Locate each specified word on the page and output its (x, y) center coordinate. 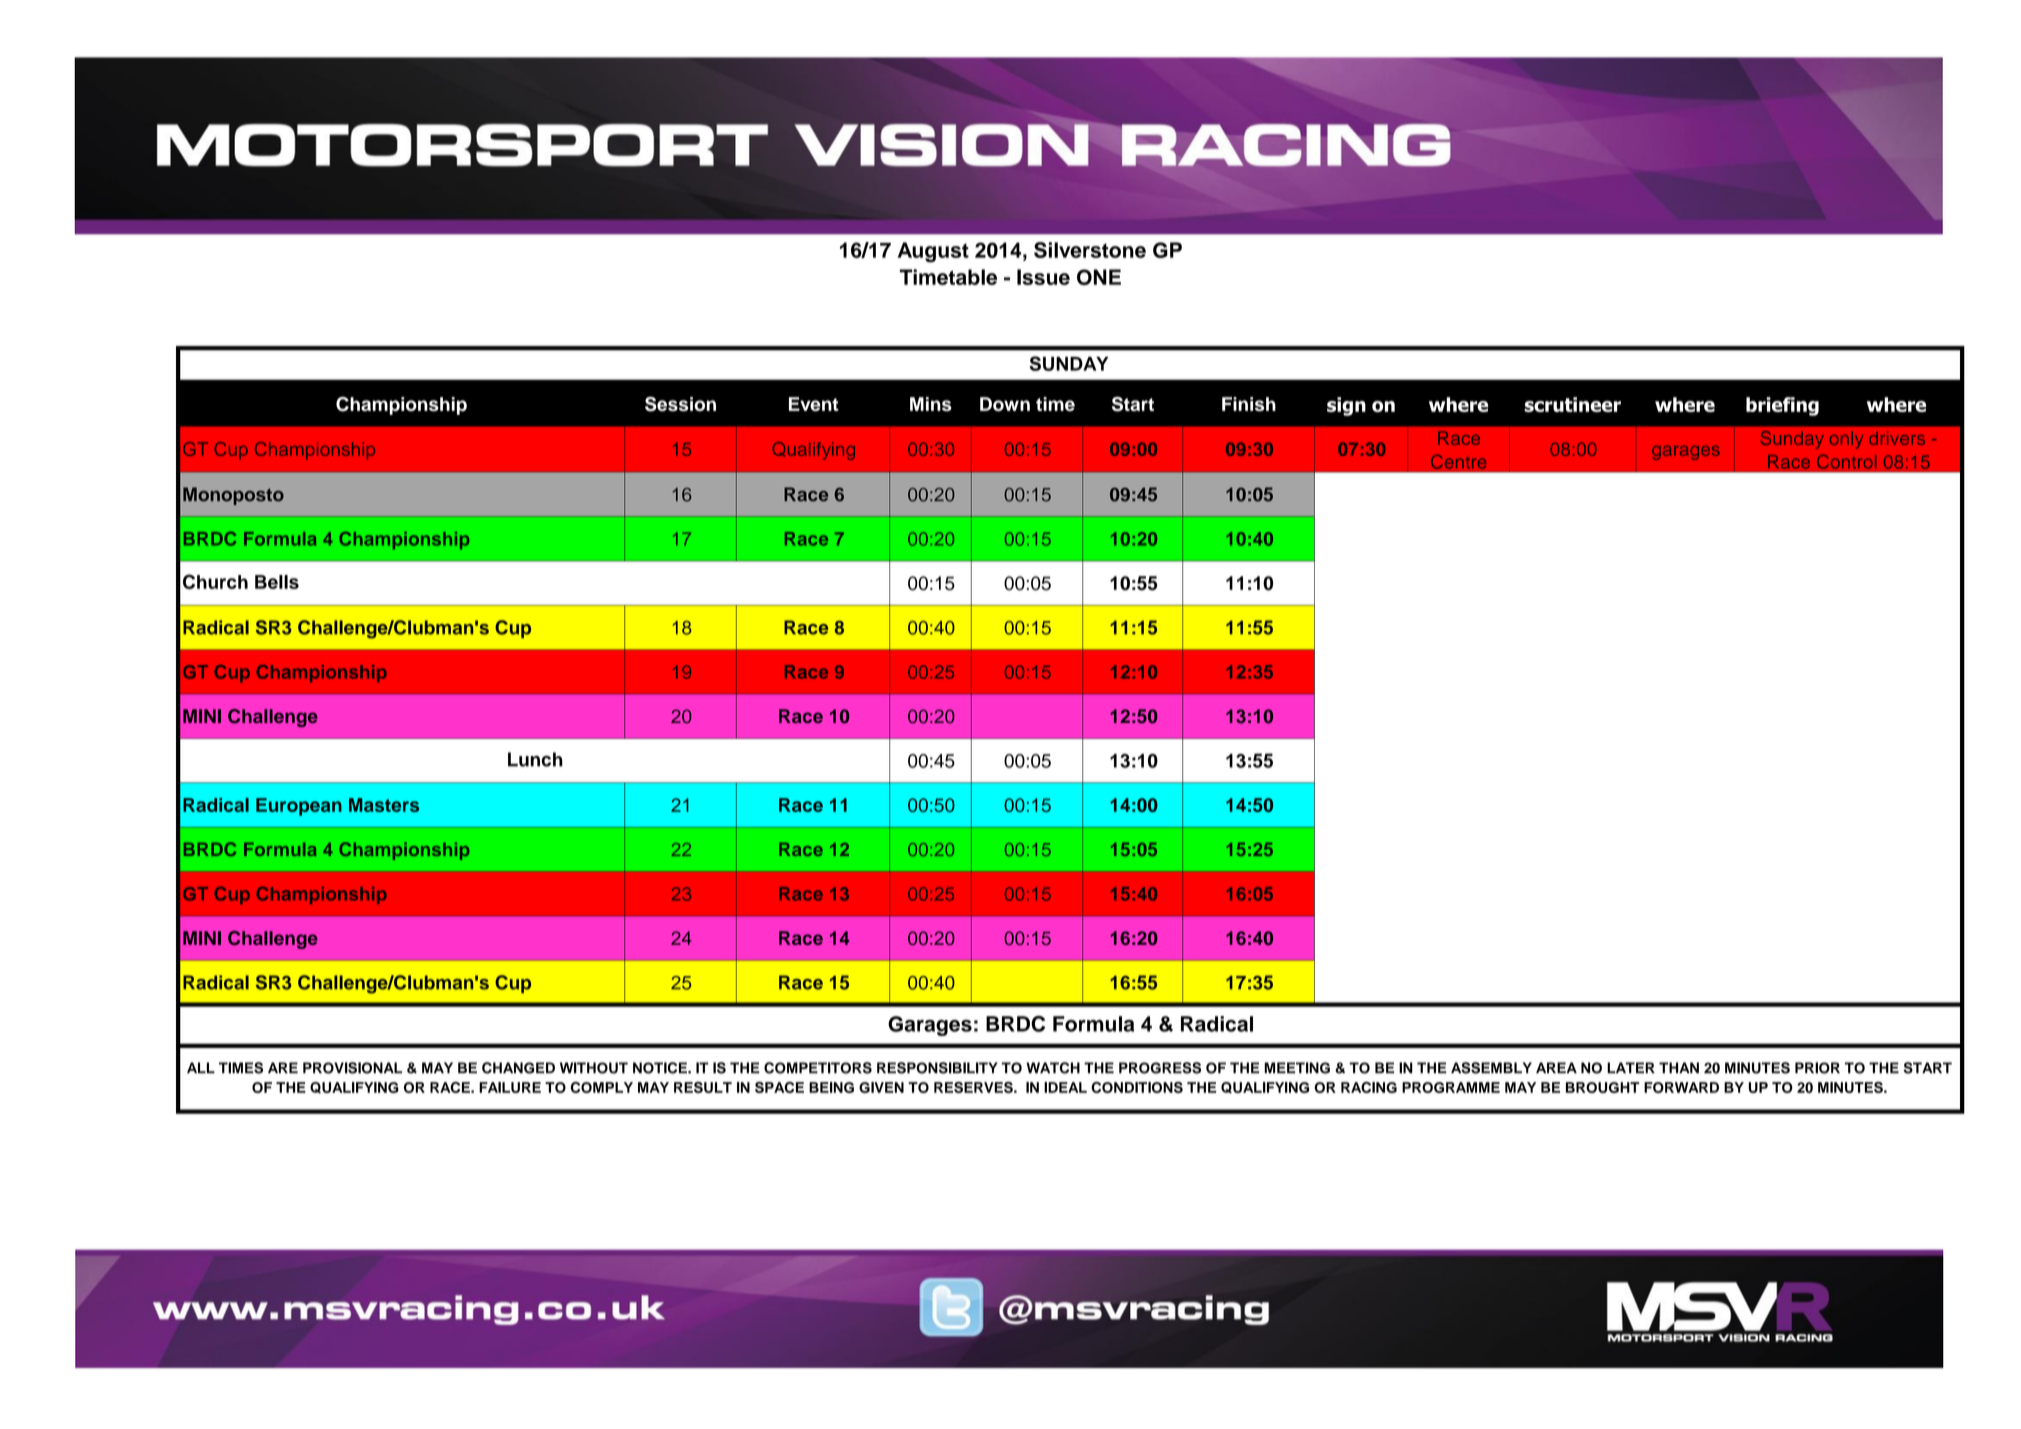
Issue (1043, 277)
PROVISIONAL (352, 1068)
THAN (1679, 1067)
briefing (1782, 406)
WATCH (1053, 1068)
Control (1846, 462)
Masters (384, 805)
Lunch (535, 759)
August (933, 252)
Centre (1458, 462)
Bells (277, 582)
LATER (1631, 1067)
